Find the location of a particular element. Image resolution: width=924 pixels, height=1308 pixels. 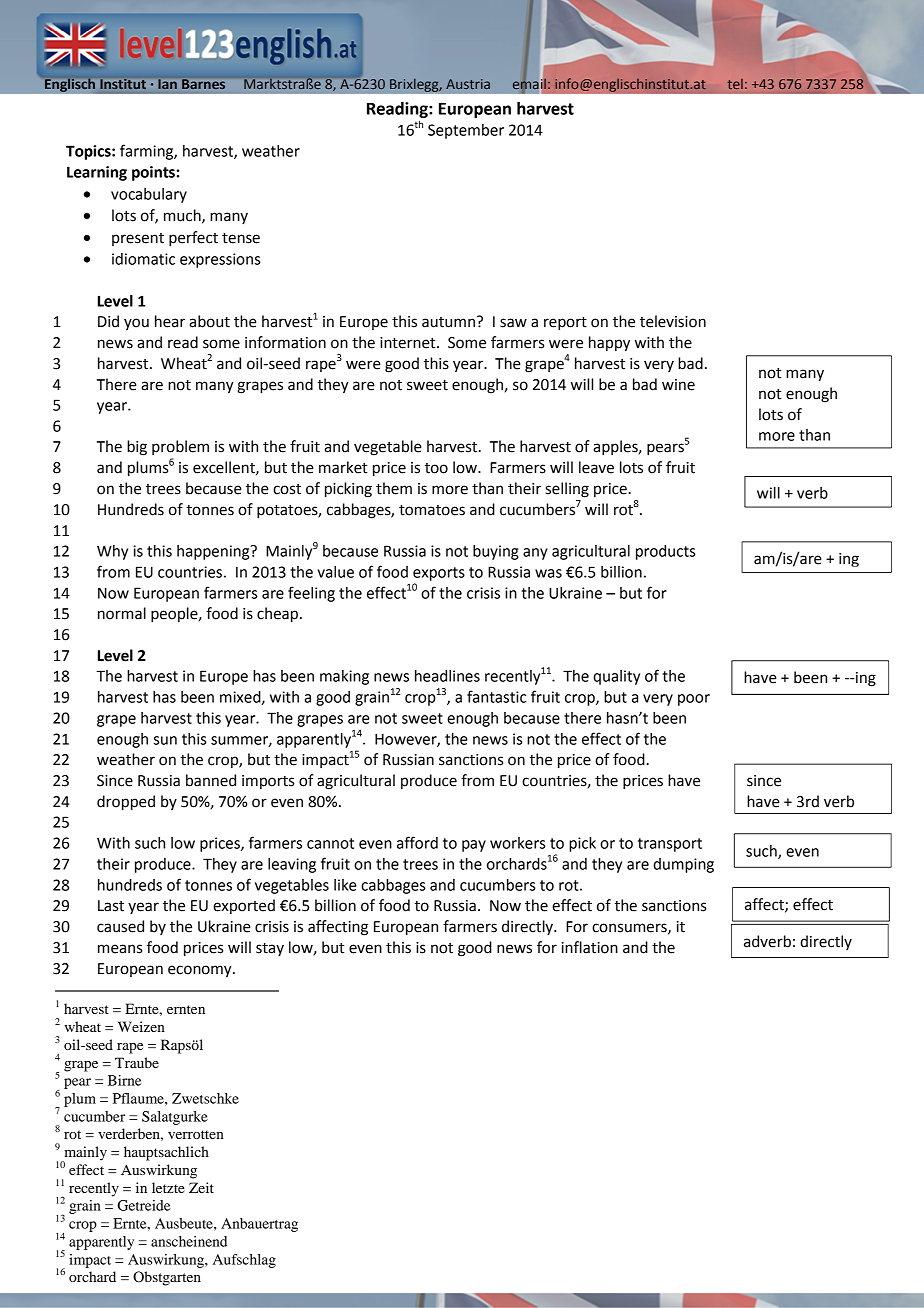

transport is located at coordinates (670, 845).
